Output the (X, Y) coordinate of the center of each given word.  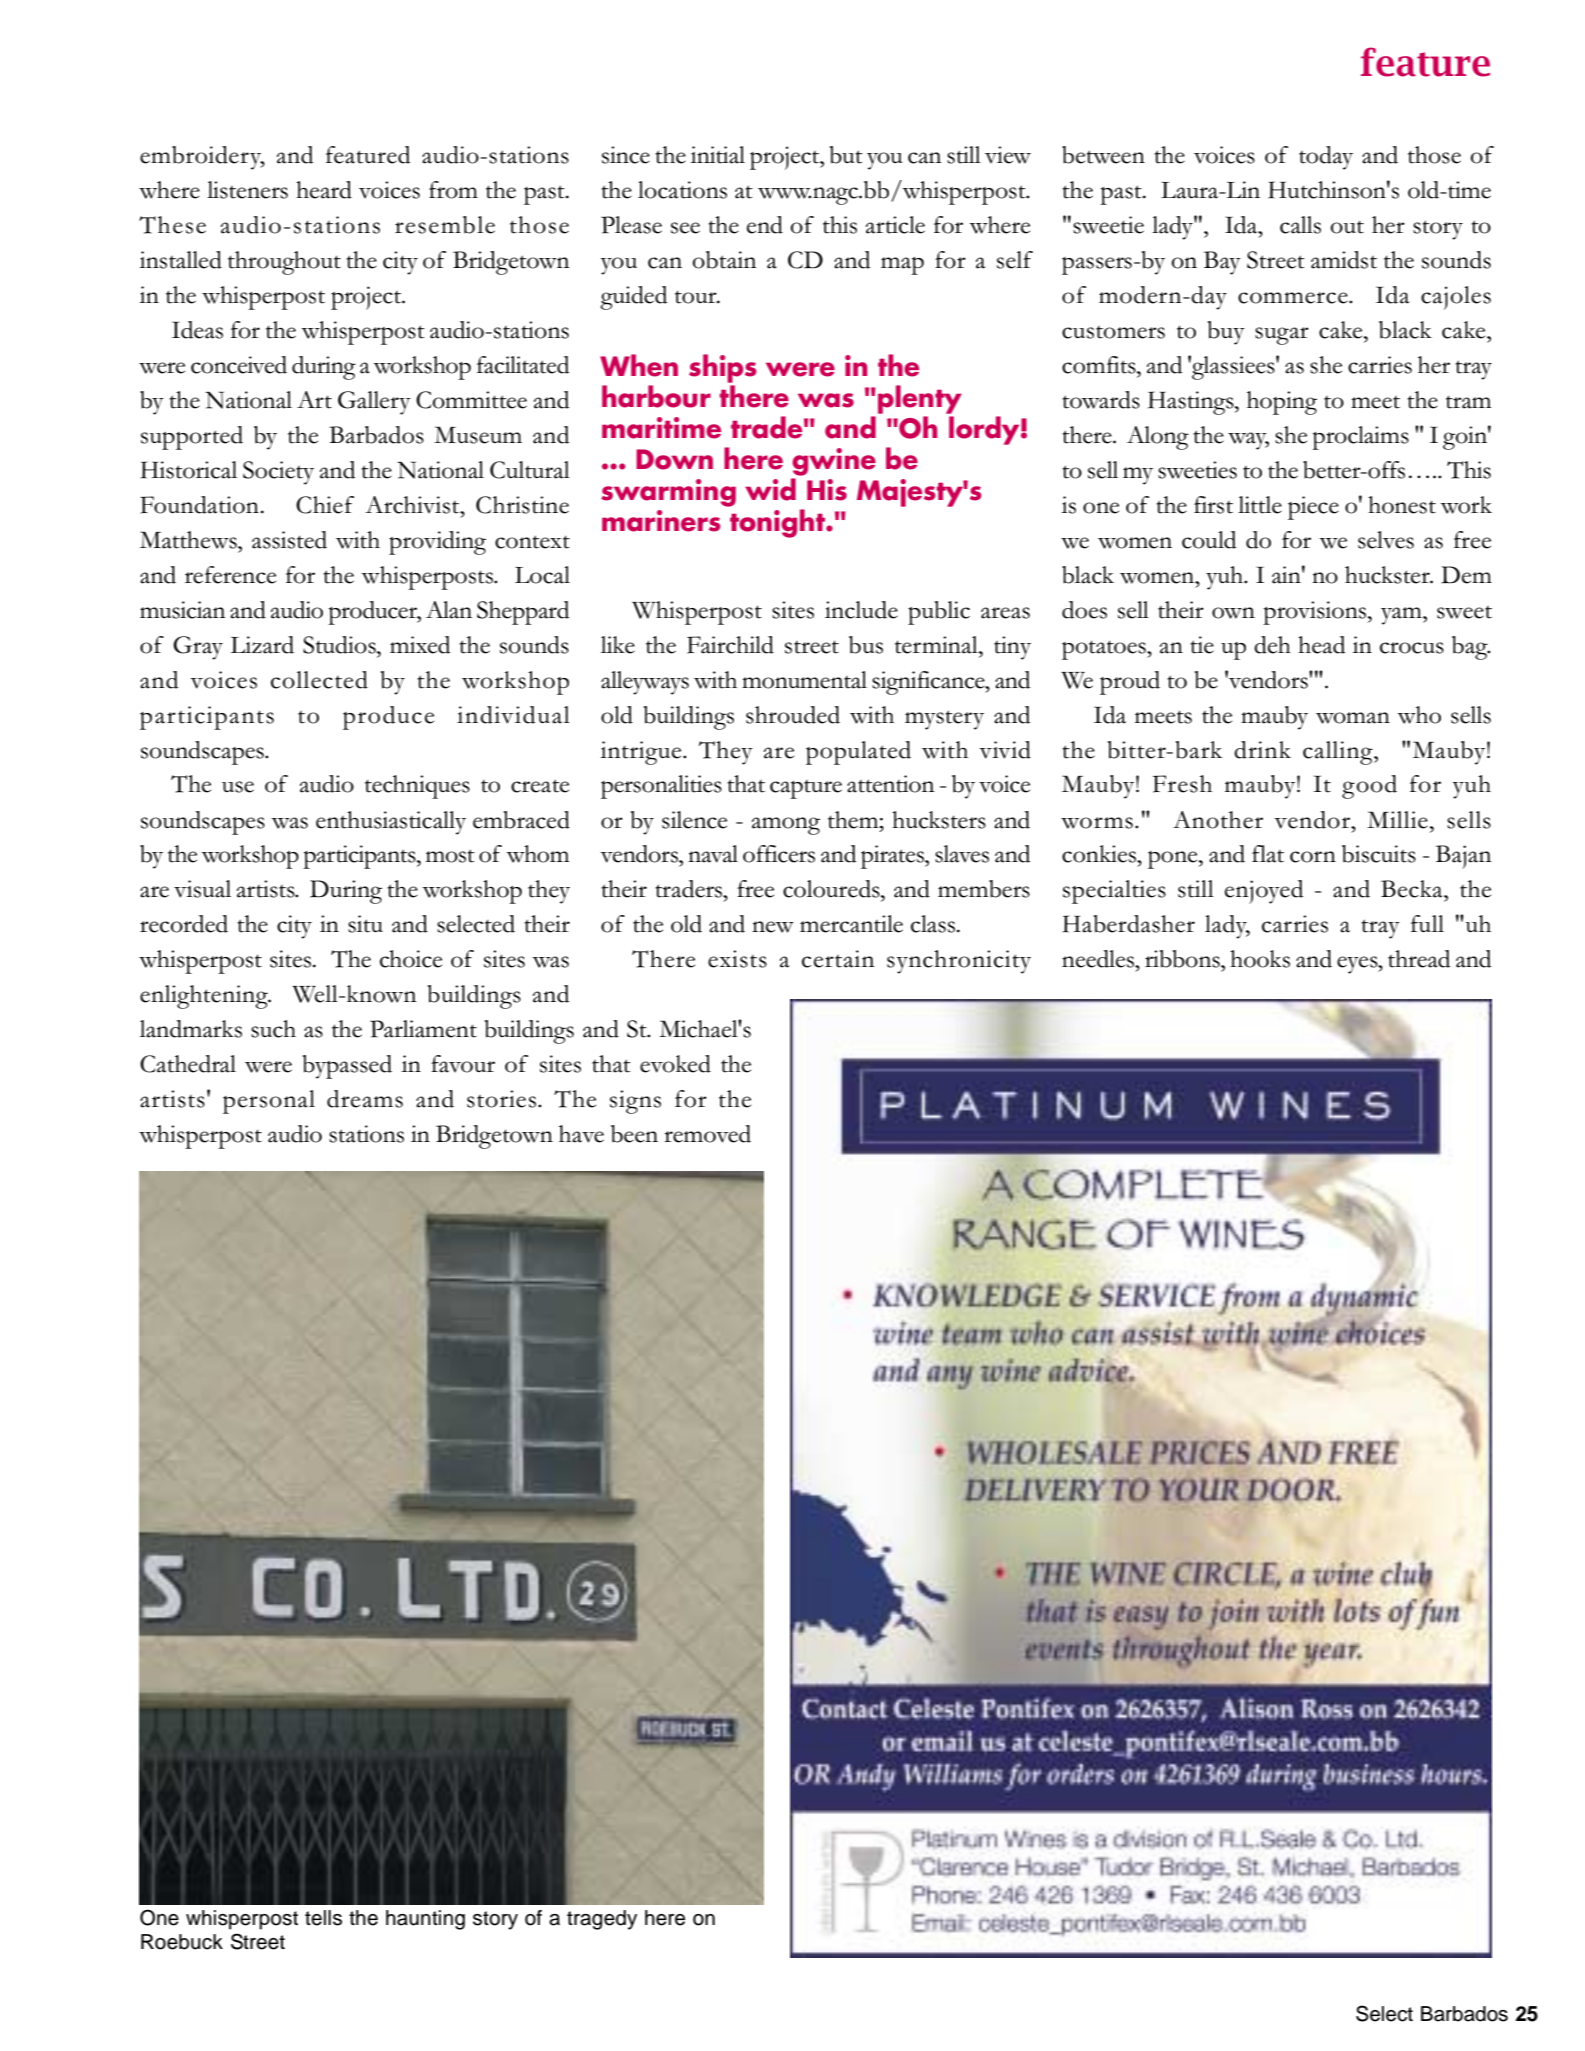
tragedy (602, 1920)
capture (806, 789)
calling (1339, 753)
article (895, 225)
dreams (365, 1099)
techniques (417, 787)
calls (1300, 225)
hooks (1260, 959)
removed (707, 1134)
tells (323, 1918)
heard (324, 190)
